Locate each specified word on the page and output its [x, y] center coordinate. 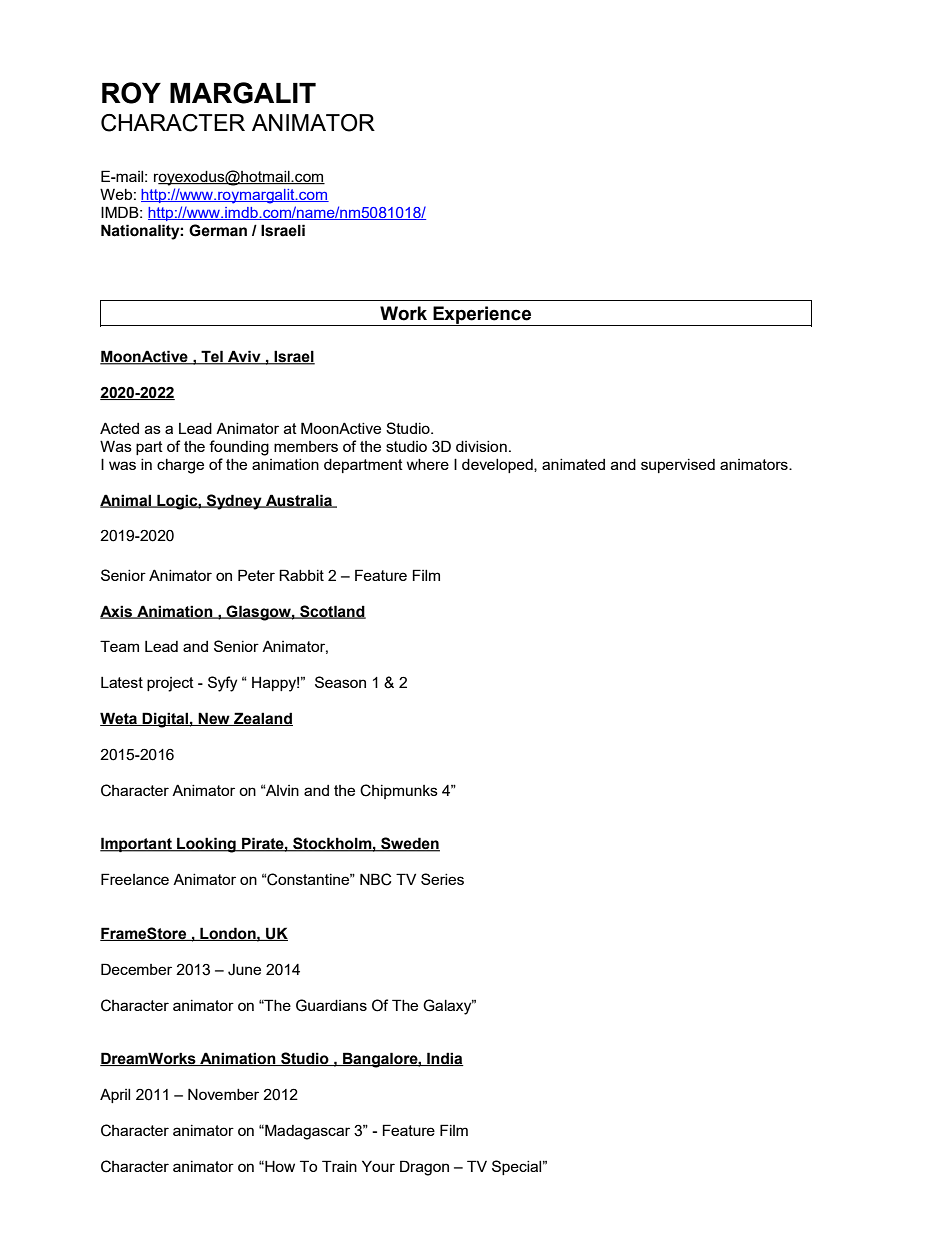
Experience [482, 316]
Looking [206, 845]
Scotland [332, 612]
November [223, 1094]
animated [573, 464]
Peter [256, 575]
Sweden [409, 844]
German [218, 230]
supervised [678, 466]
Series [442, 879]
